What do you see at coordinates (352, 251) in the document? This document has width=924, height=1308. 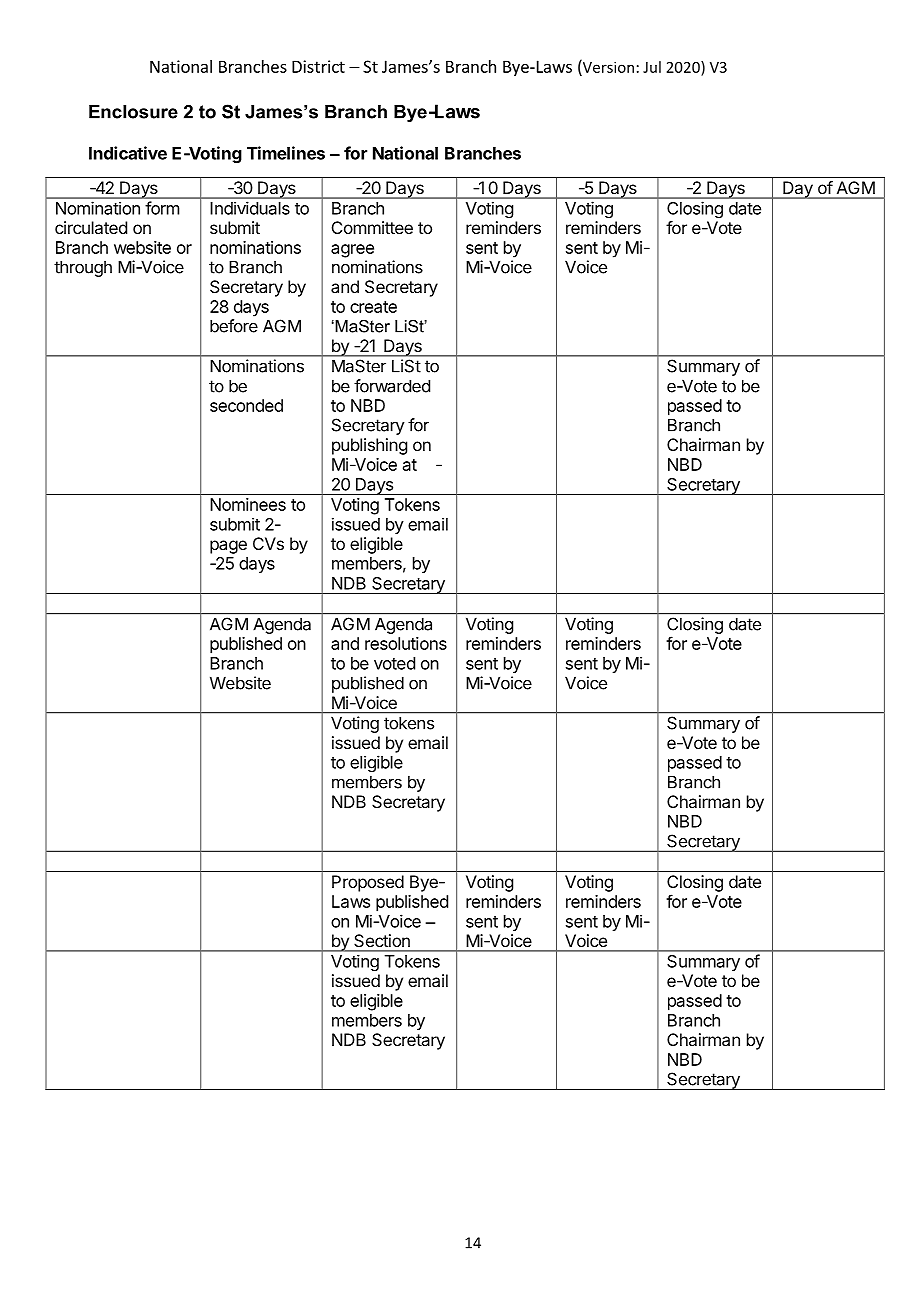 I see `agree` at bounding box center [352, 251].
